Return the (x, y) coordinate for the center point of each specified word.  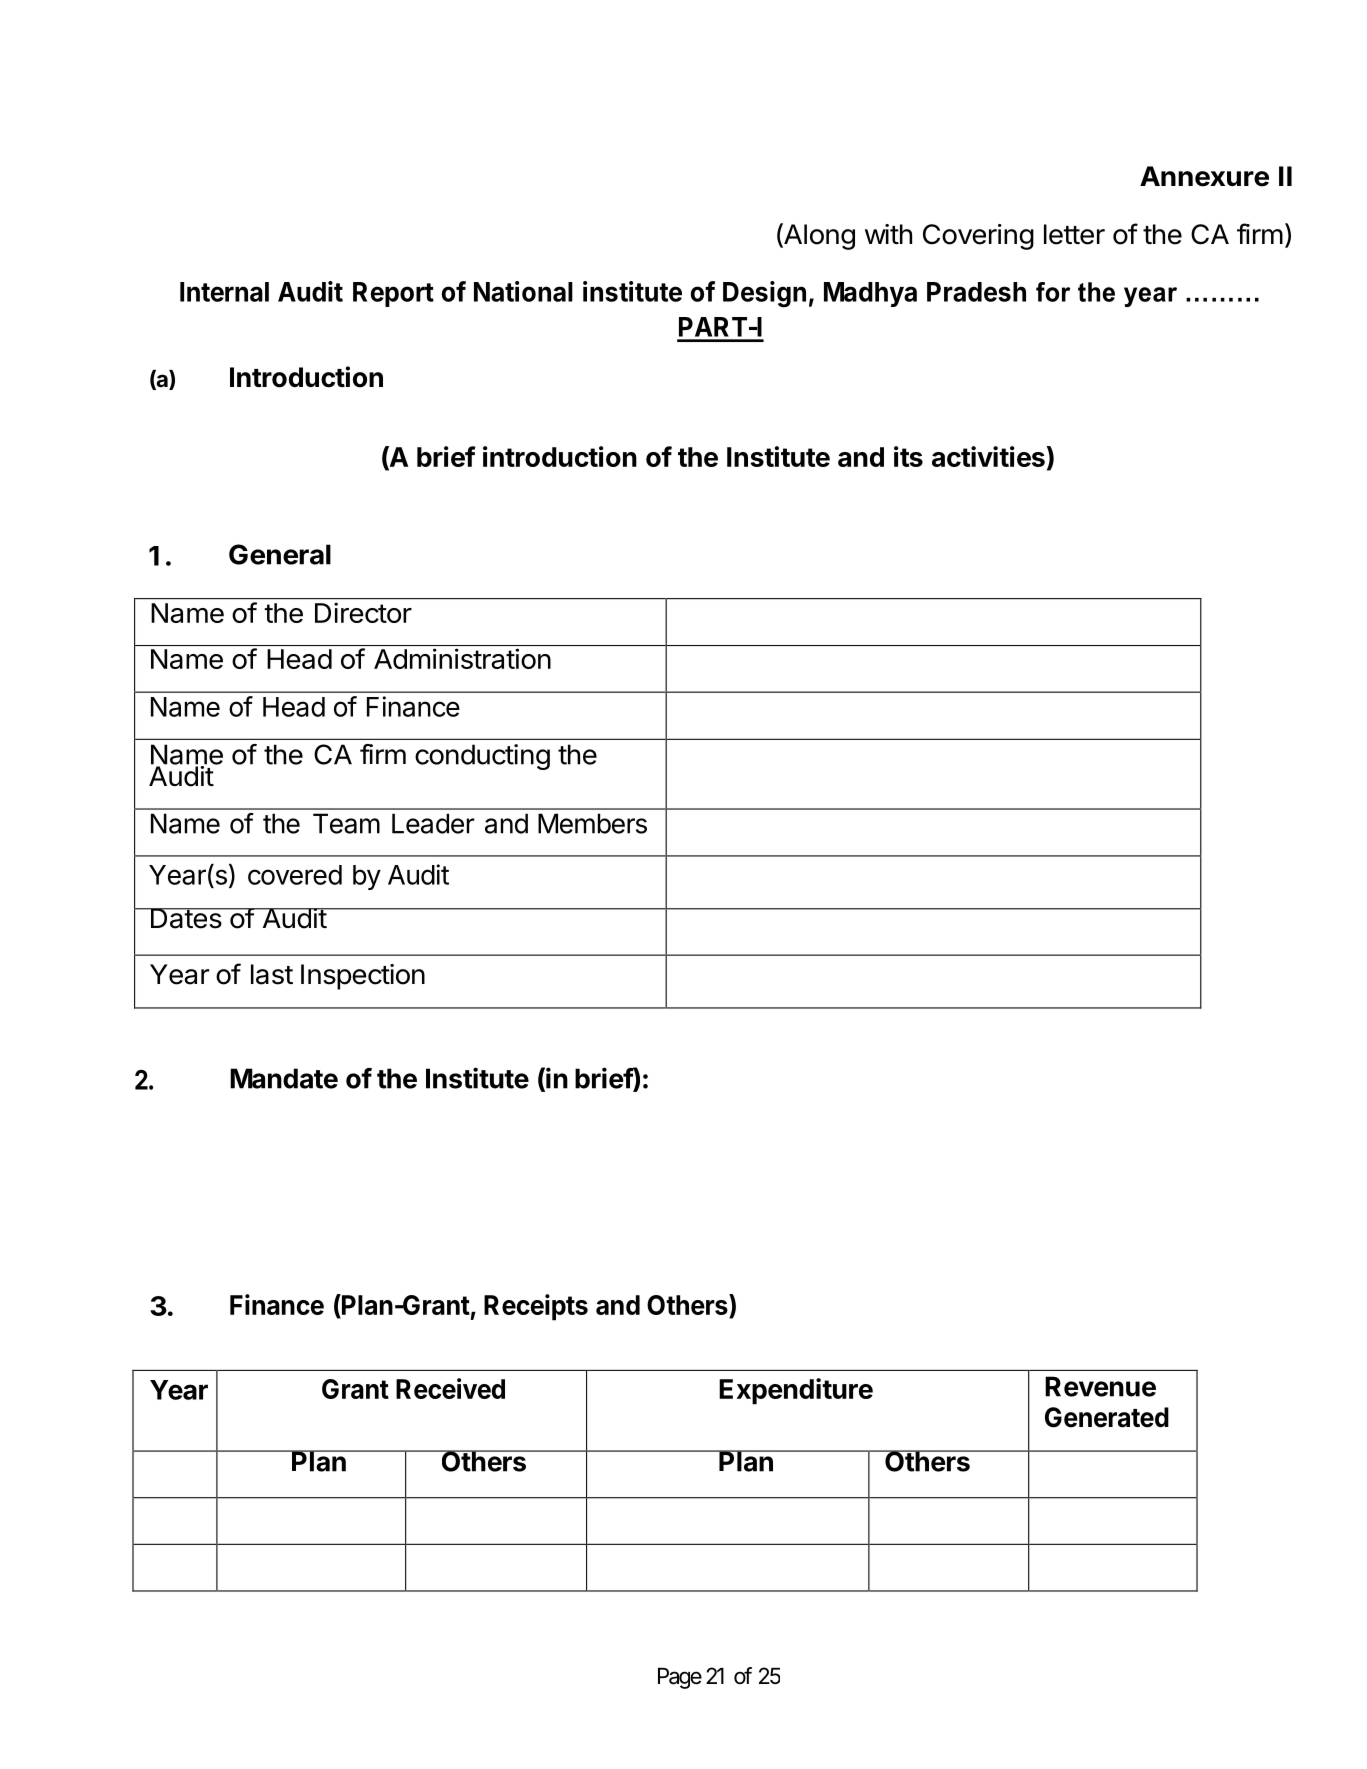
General (280, 554)
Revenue (1100, 1386)
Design (764, 294)
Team (346, 823)
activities (988, 456)
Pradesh (976, 292)
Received (450, 1388)
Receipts (536, 1307)
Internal (224, 292)
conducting (482, 757)
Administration (462, 658)
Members (592, 823)
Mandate (284, 1078)
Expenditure (796, 1391)
